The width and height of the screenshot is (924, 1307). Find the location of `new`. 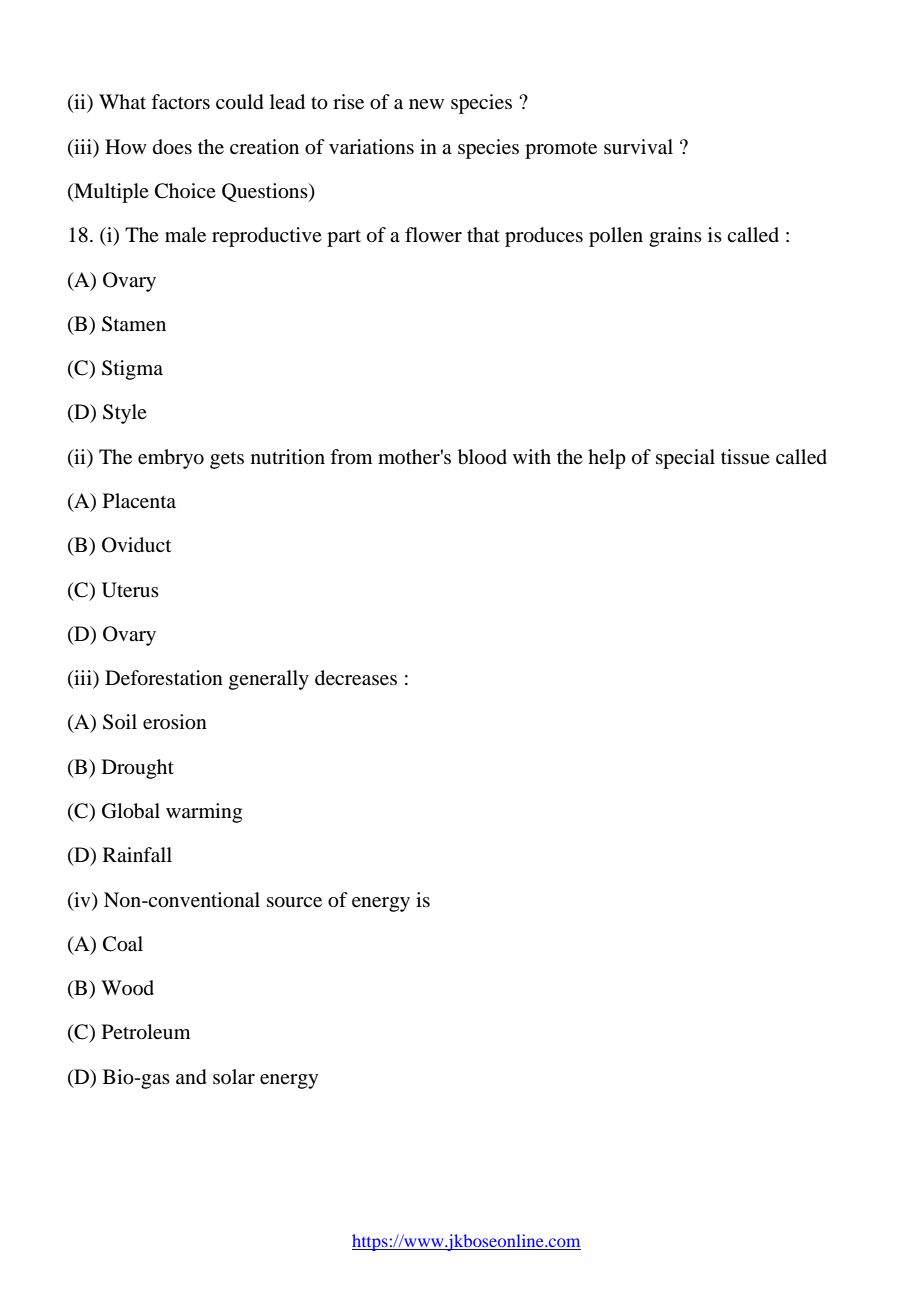

new is located at coordinates (426, 104).
